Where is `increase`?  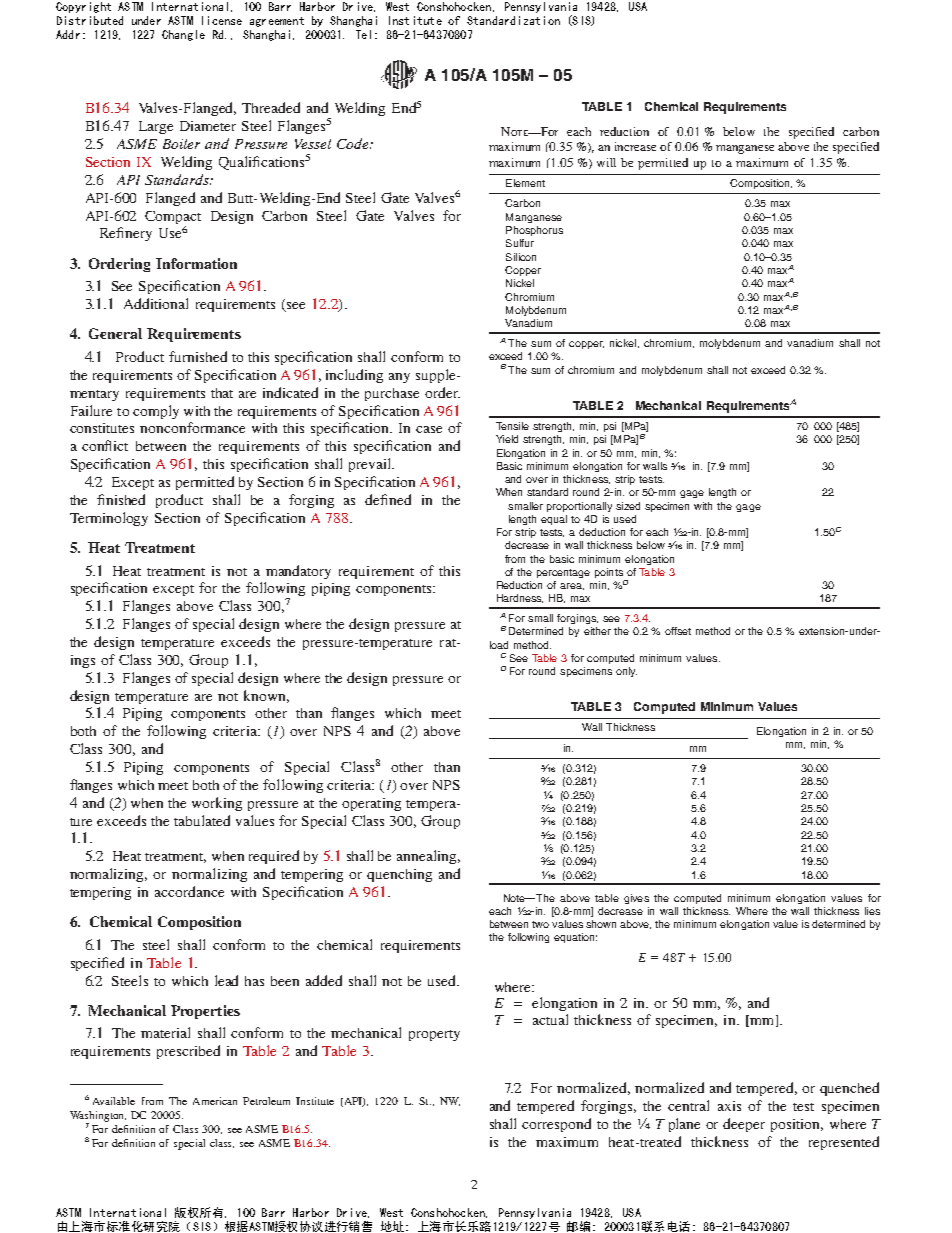
increase is located at coordinates (635, 146).
